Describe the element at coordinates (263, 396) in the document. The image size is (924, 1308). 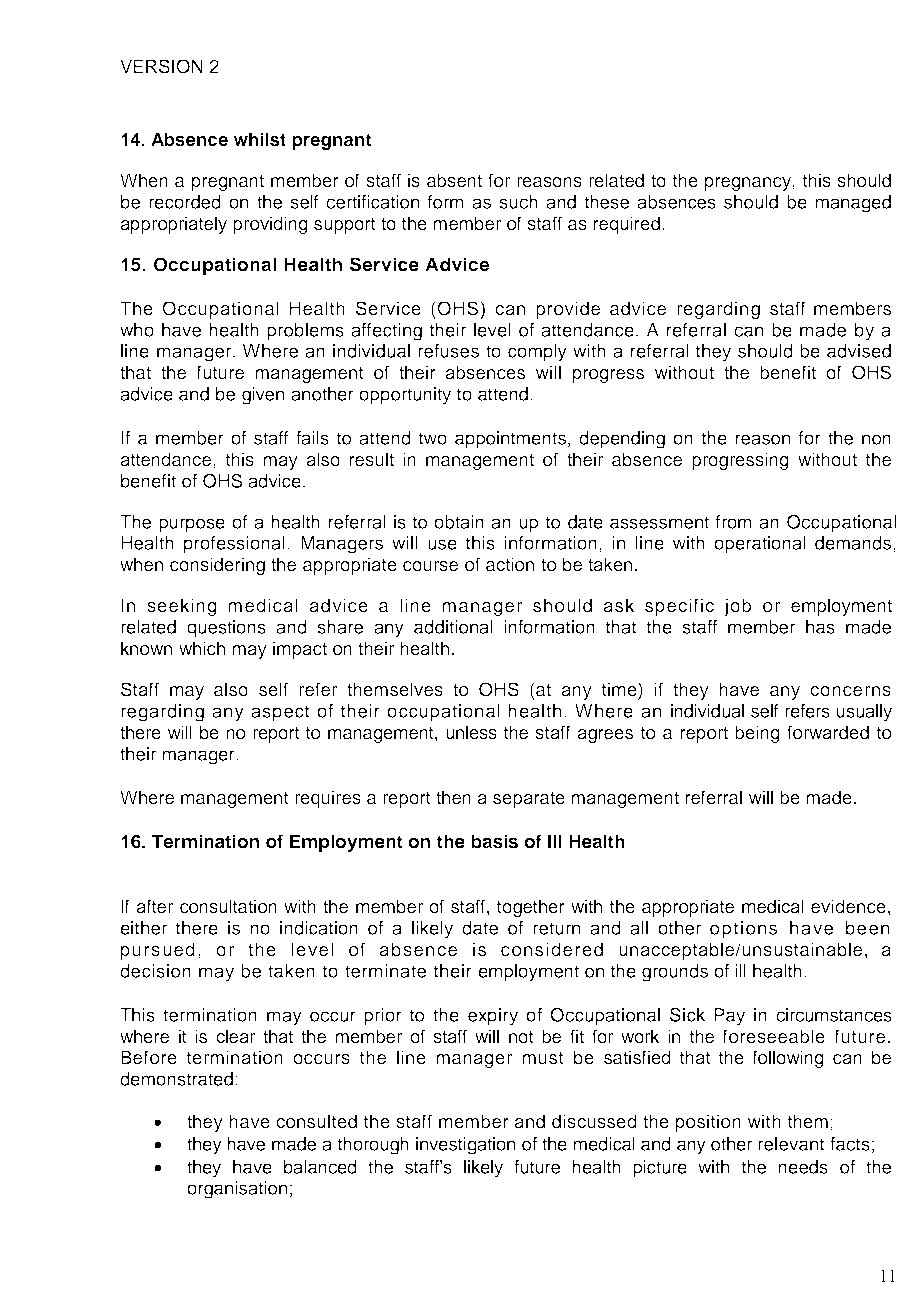
I see `given` at that location.
